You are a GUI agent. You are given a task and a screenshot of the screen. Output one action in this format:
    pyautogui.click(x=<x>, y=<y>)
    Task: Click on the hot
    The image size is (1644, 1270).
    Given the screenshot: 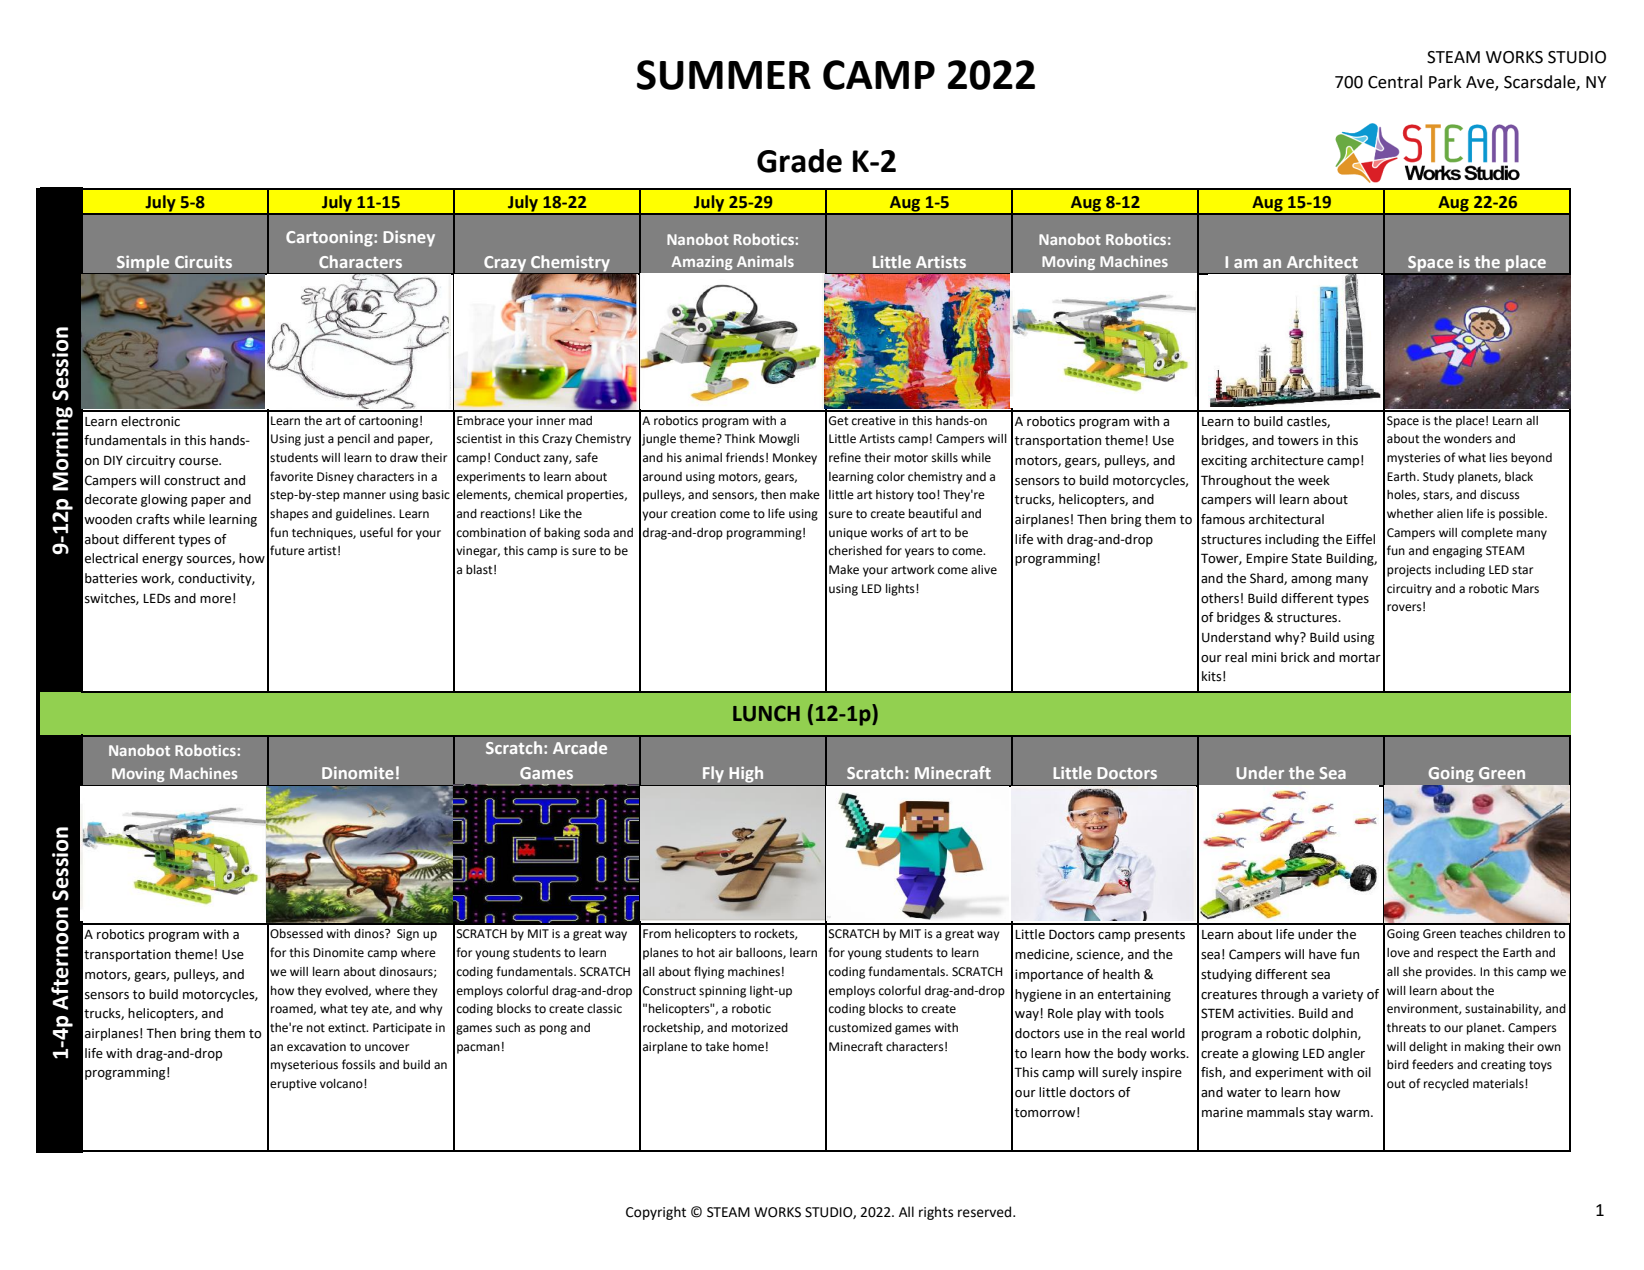 What is the action you would take?
    pyautogui.click(x=706, y=953)
